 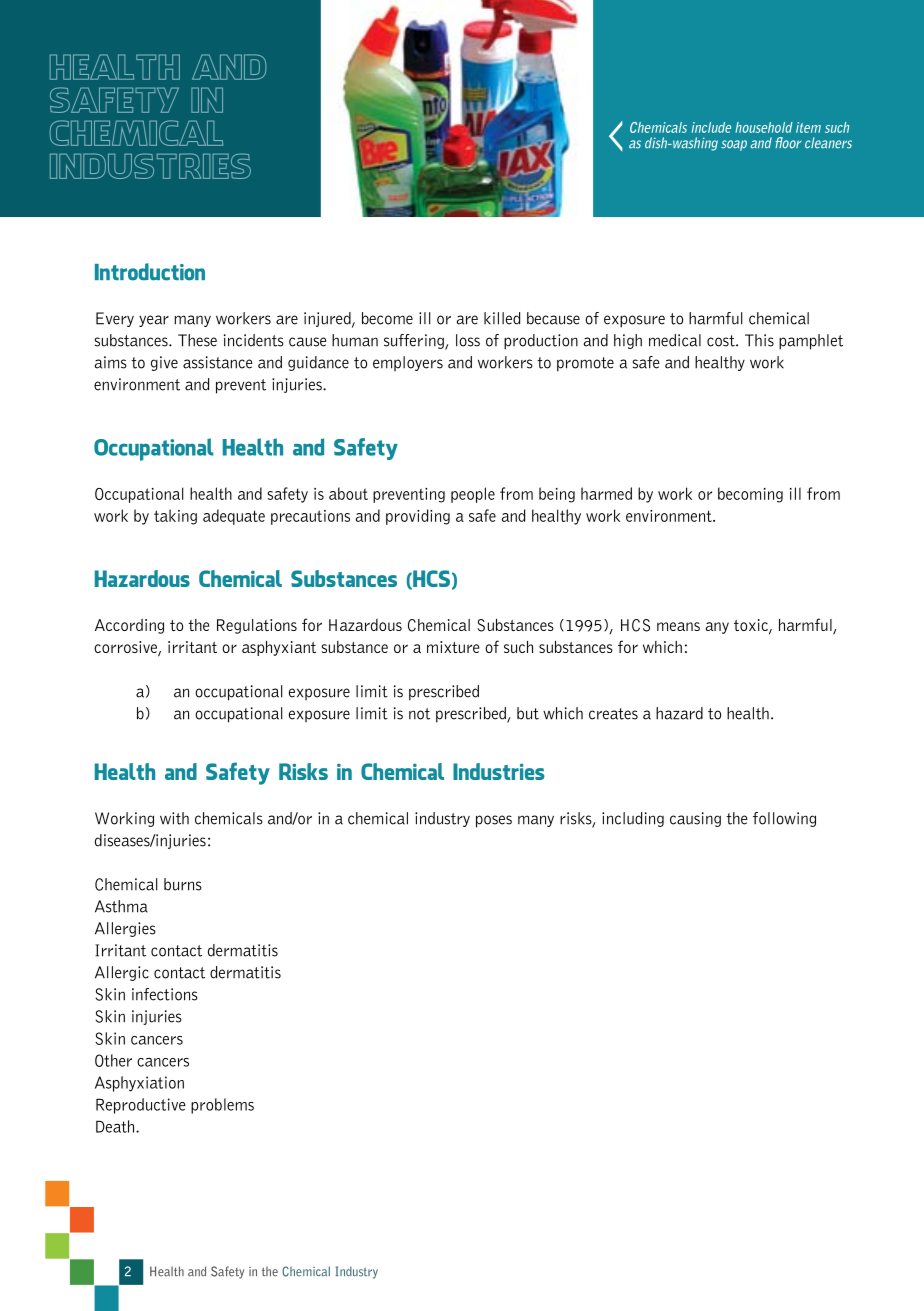 I want to click on causing, so click(x=695, y=819).
